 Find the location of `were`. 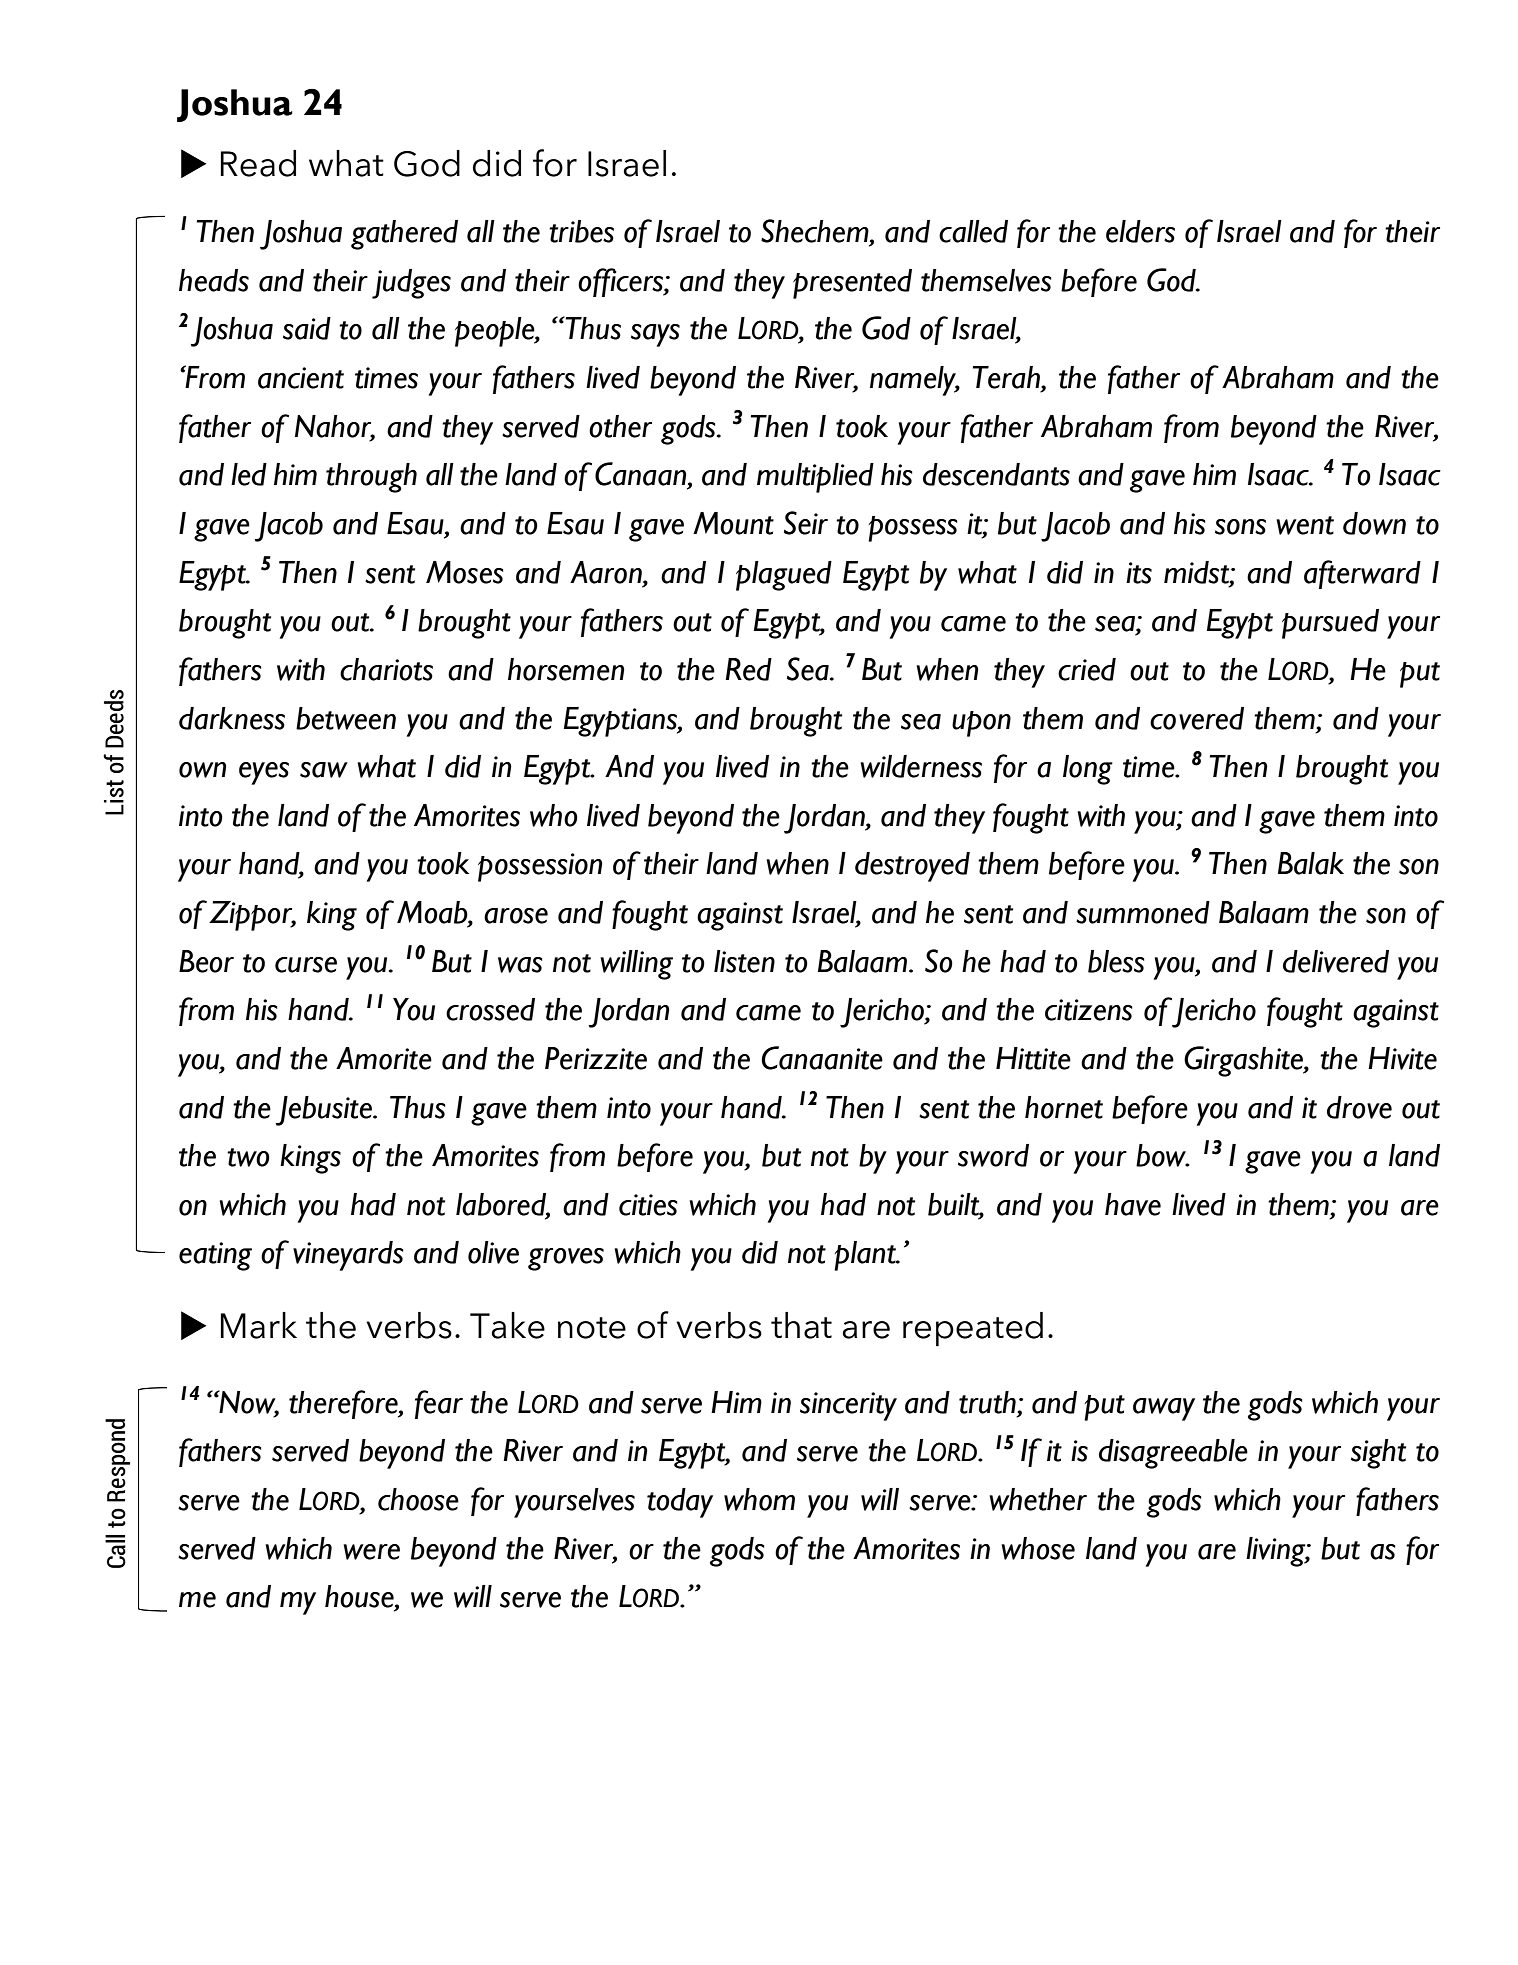

were is located at coordinates (371, 1552).
